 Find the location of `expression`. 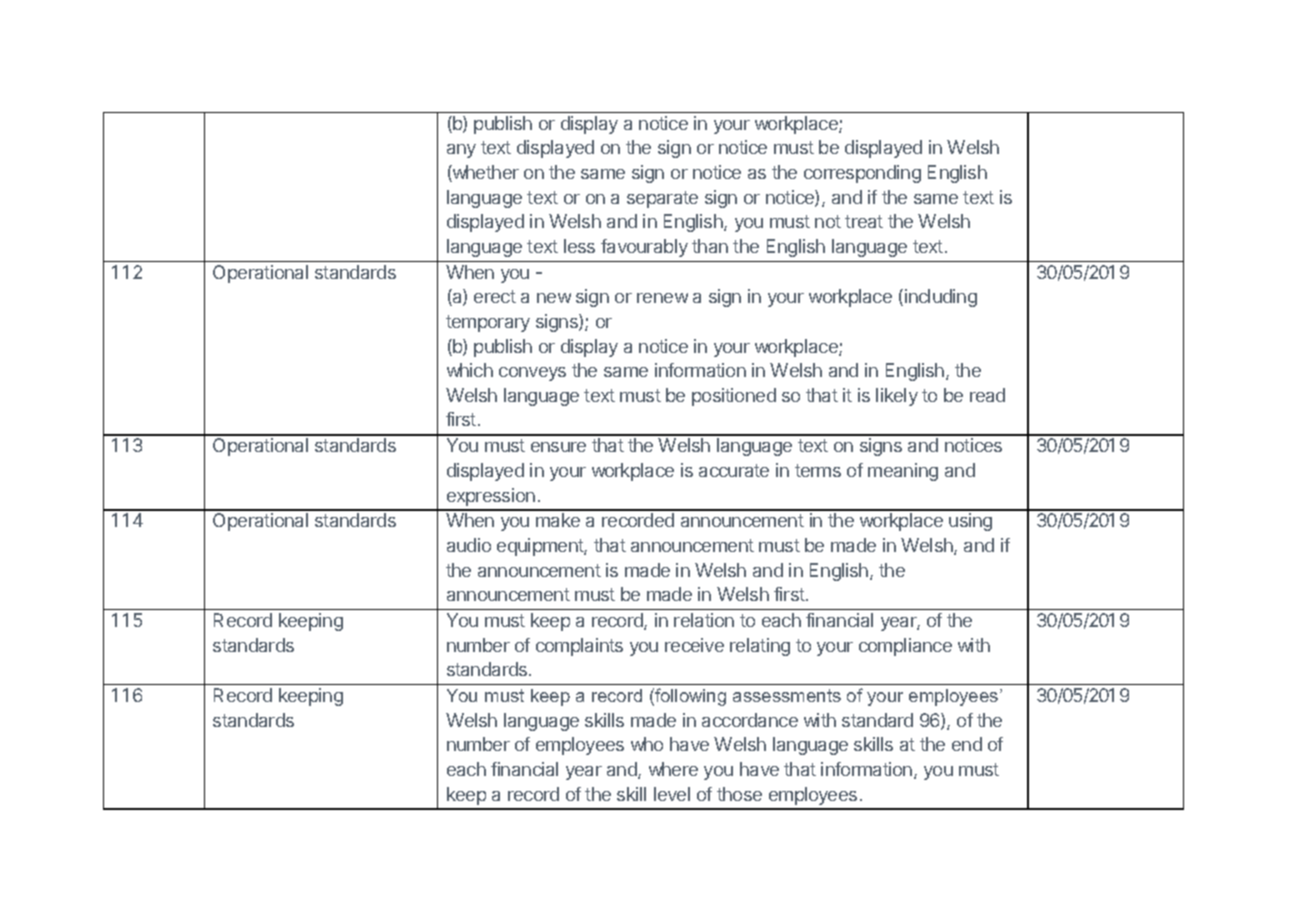

expression is located at coordinates (491, 497).
